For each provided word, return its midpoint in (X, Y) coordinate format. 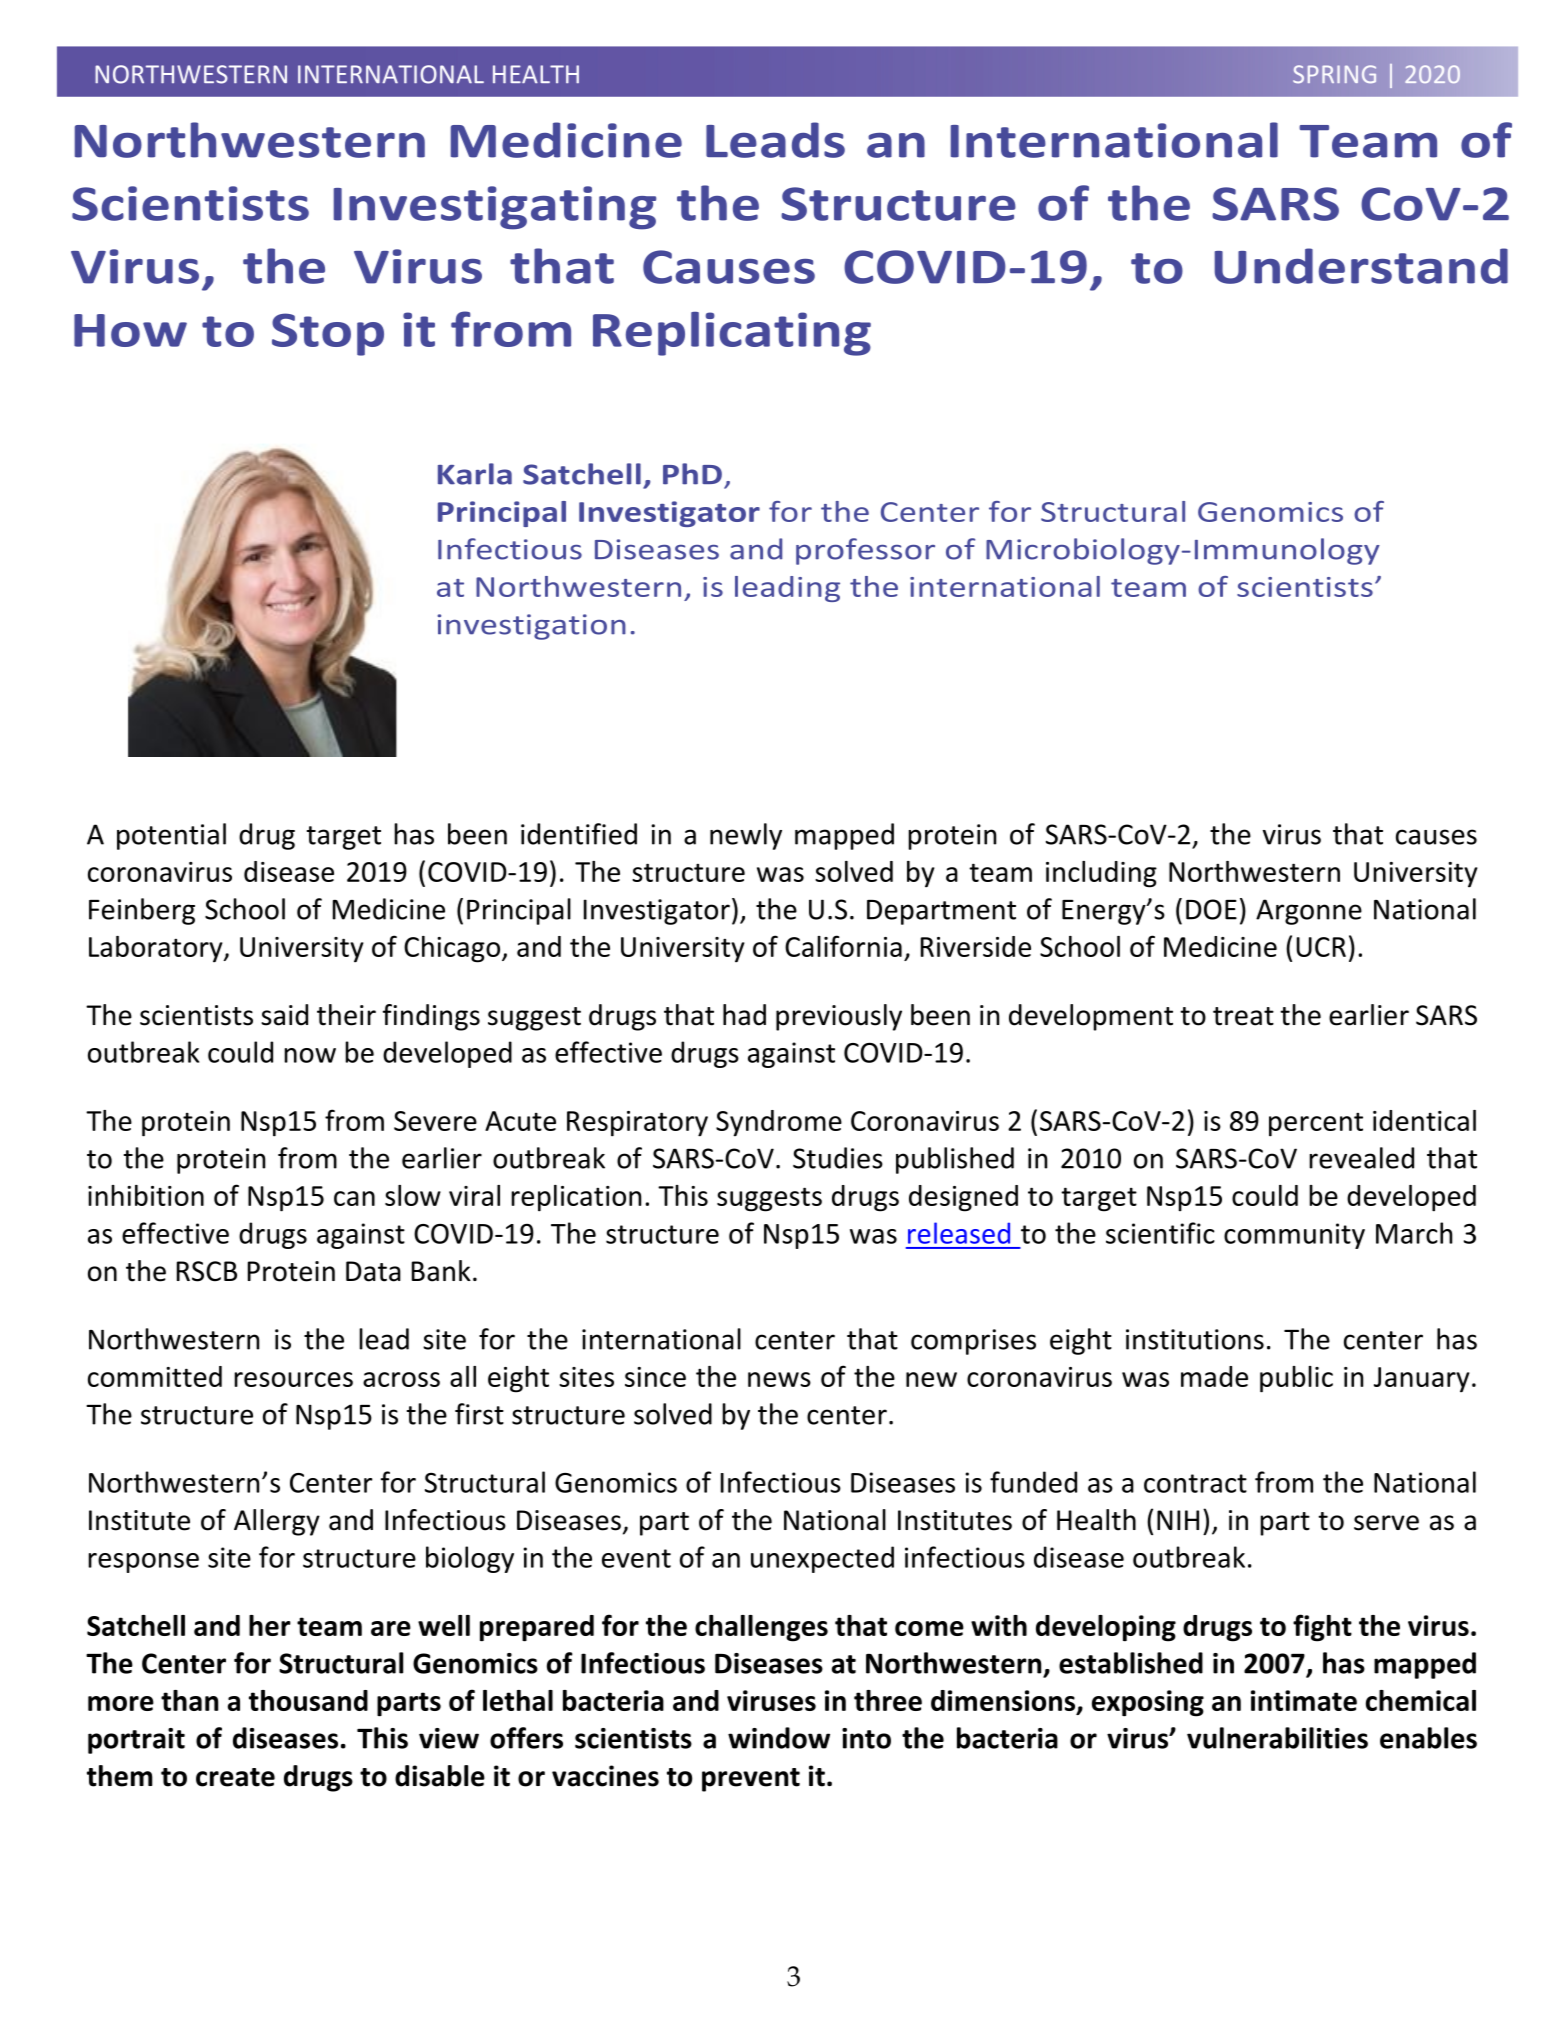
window (779, 1738)
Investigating (495, 208)
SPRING (1334, 74)
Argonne (1309, 912)
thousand (308, 1700)
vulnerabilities (1277, 1738)
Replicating (732, 334)
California (843, 946)
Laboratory (157, 949)
